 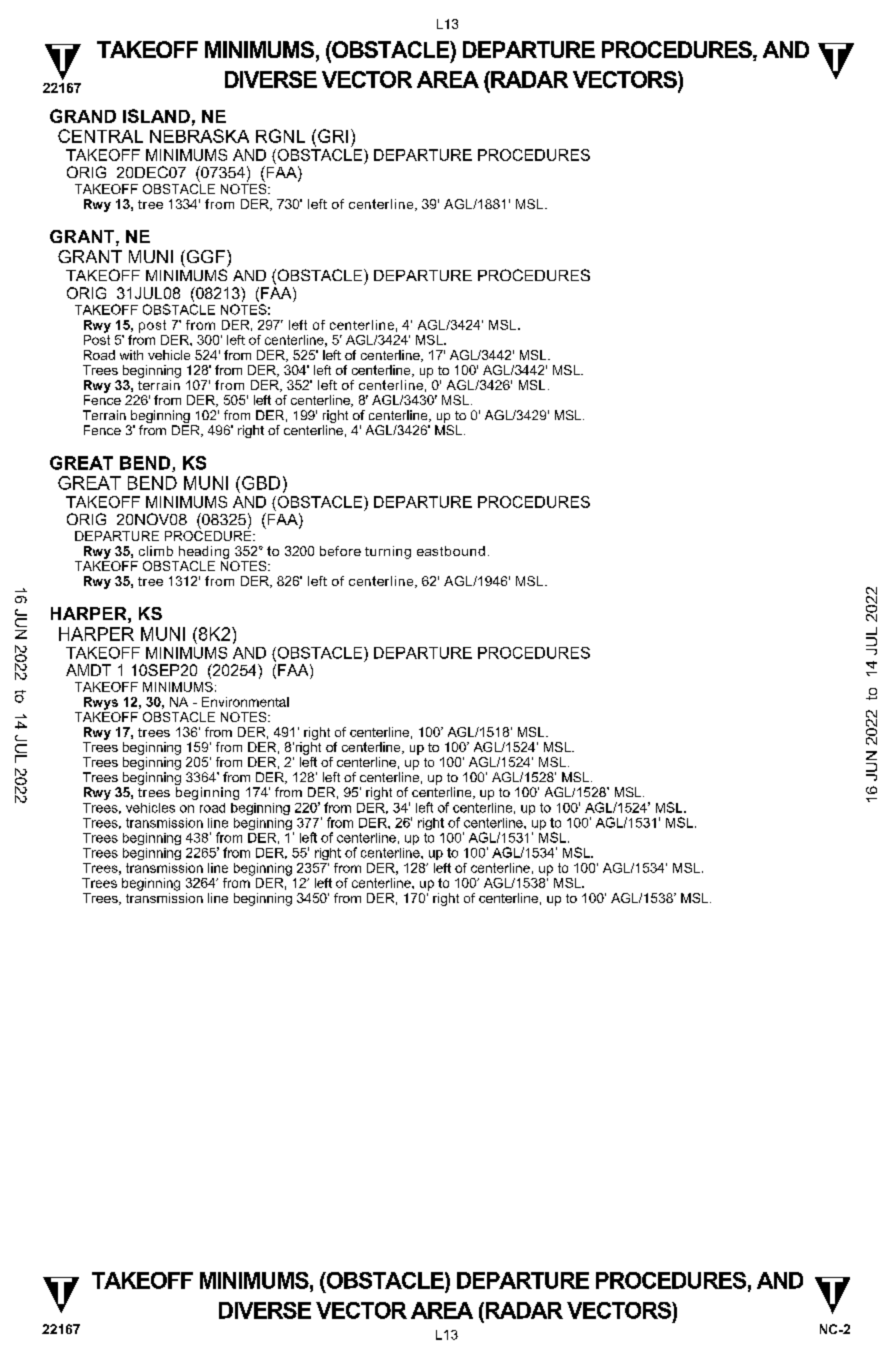 I want to click on RGNL, so click(x=280, y=136).
